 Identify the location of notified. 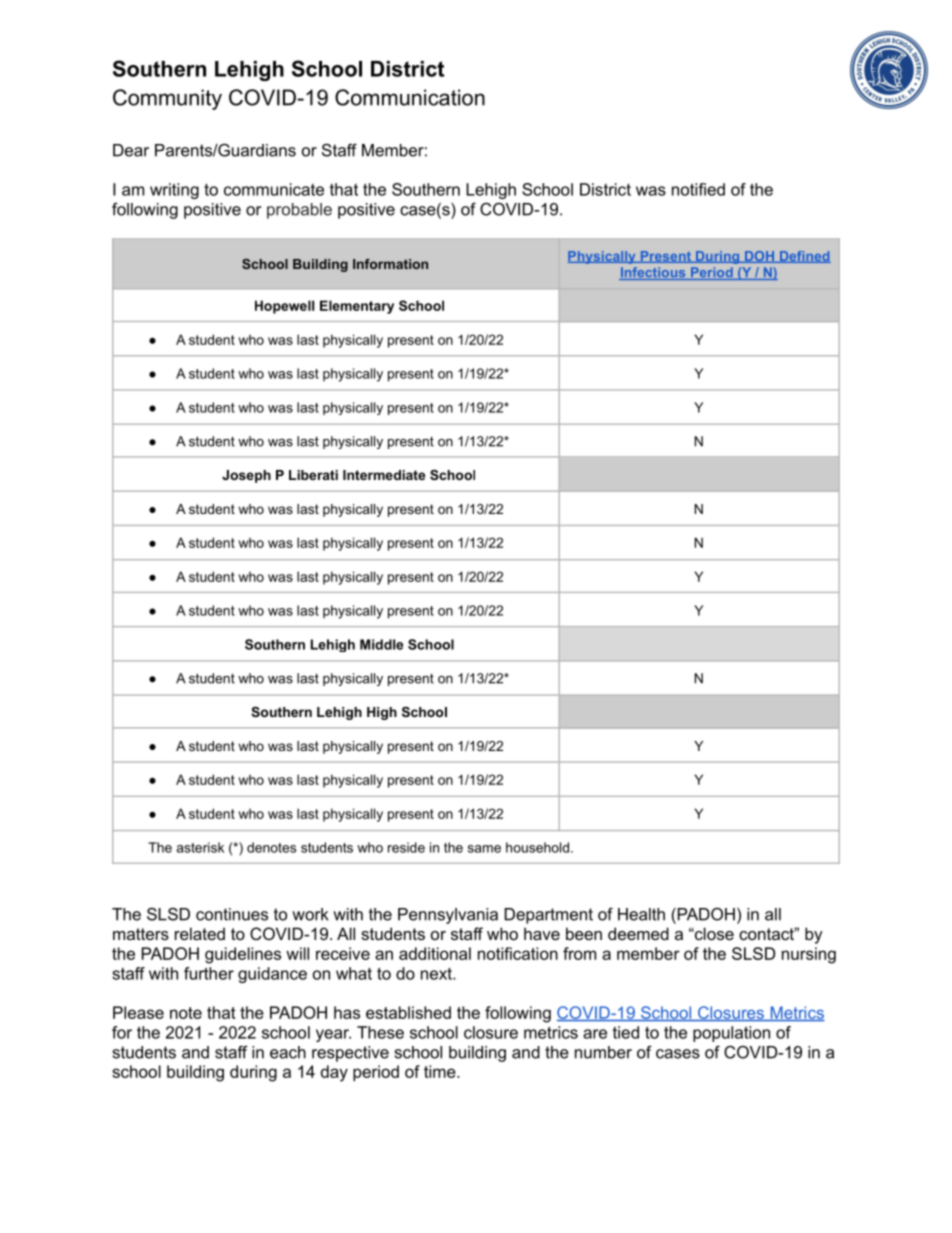
(698, 189).
